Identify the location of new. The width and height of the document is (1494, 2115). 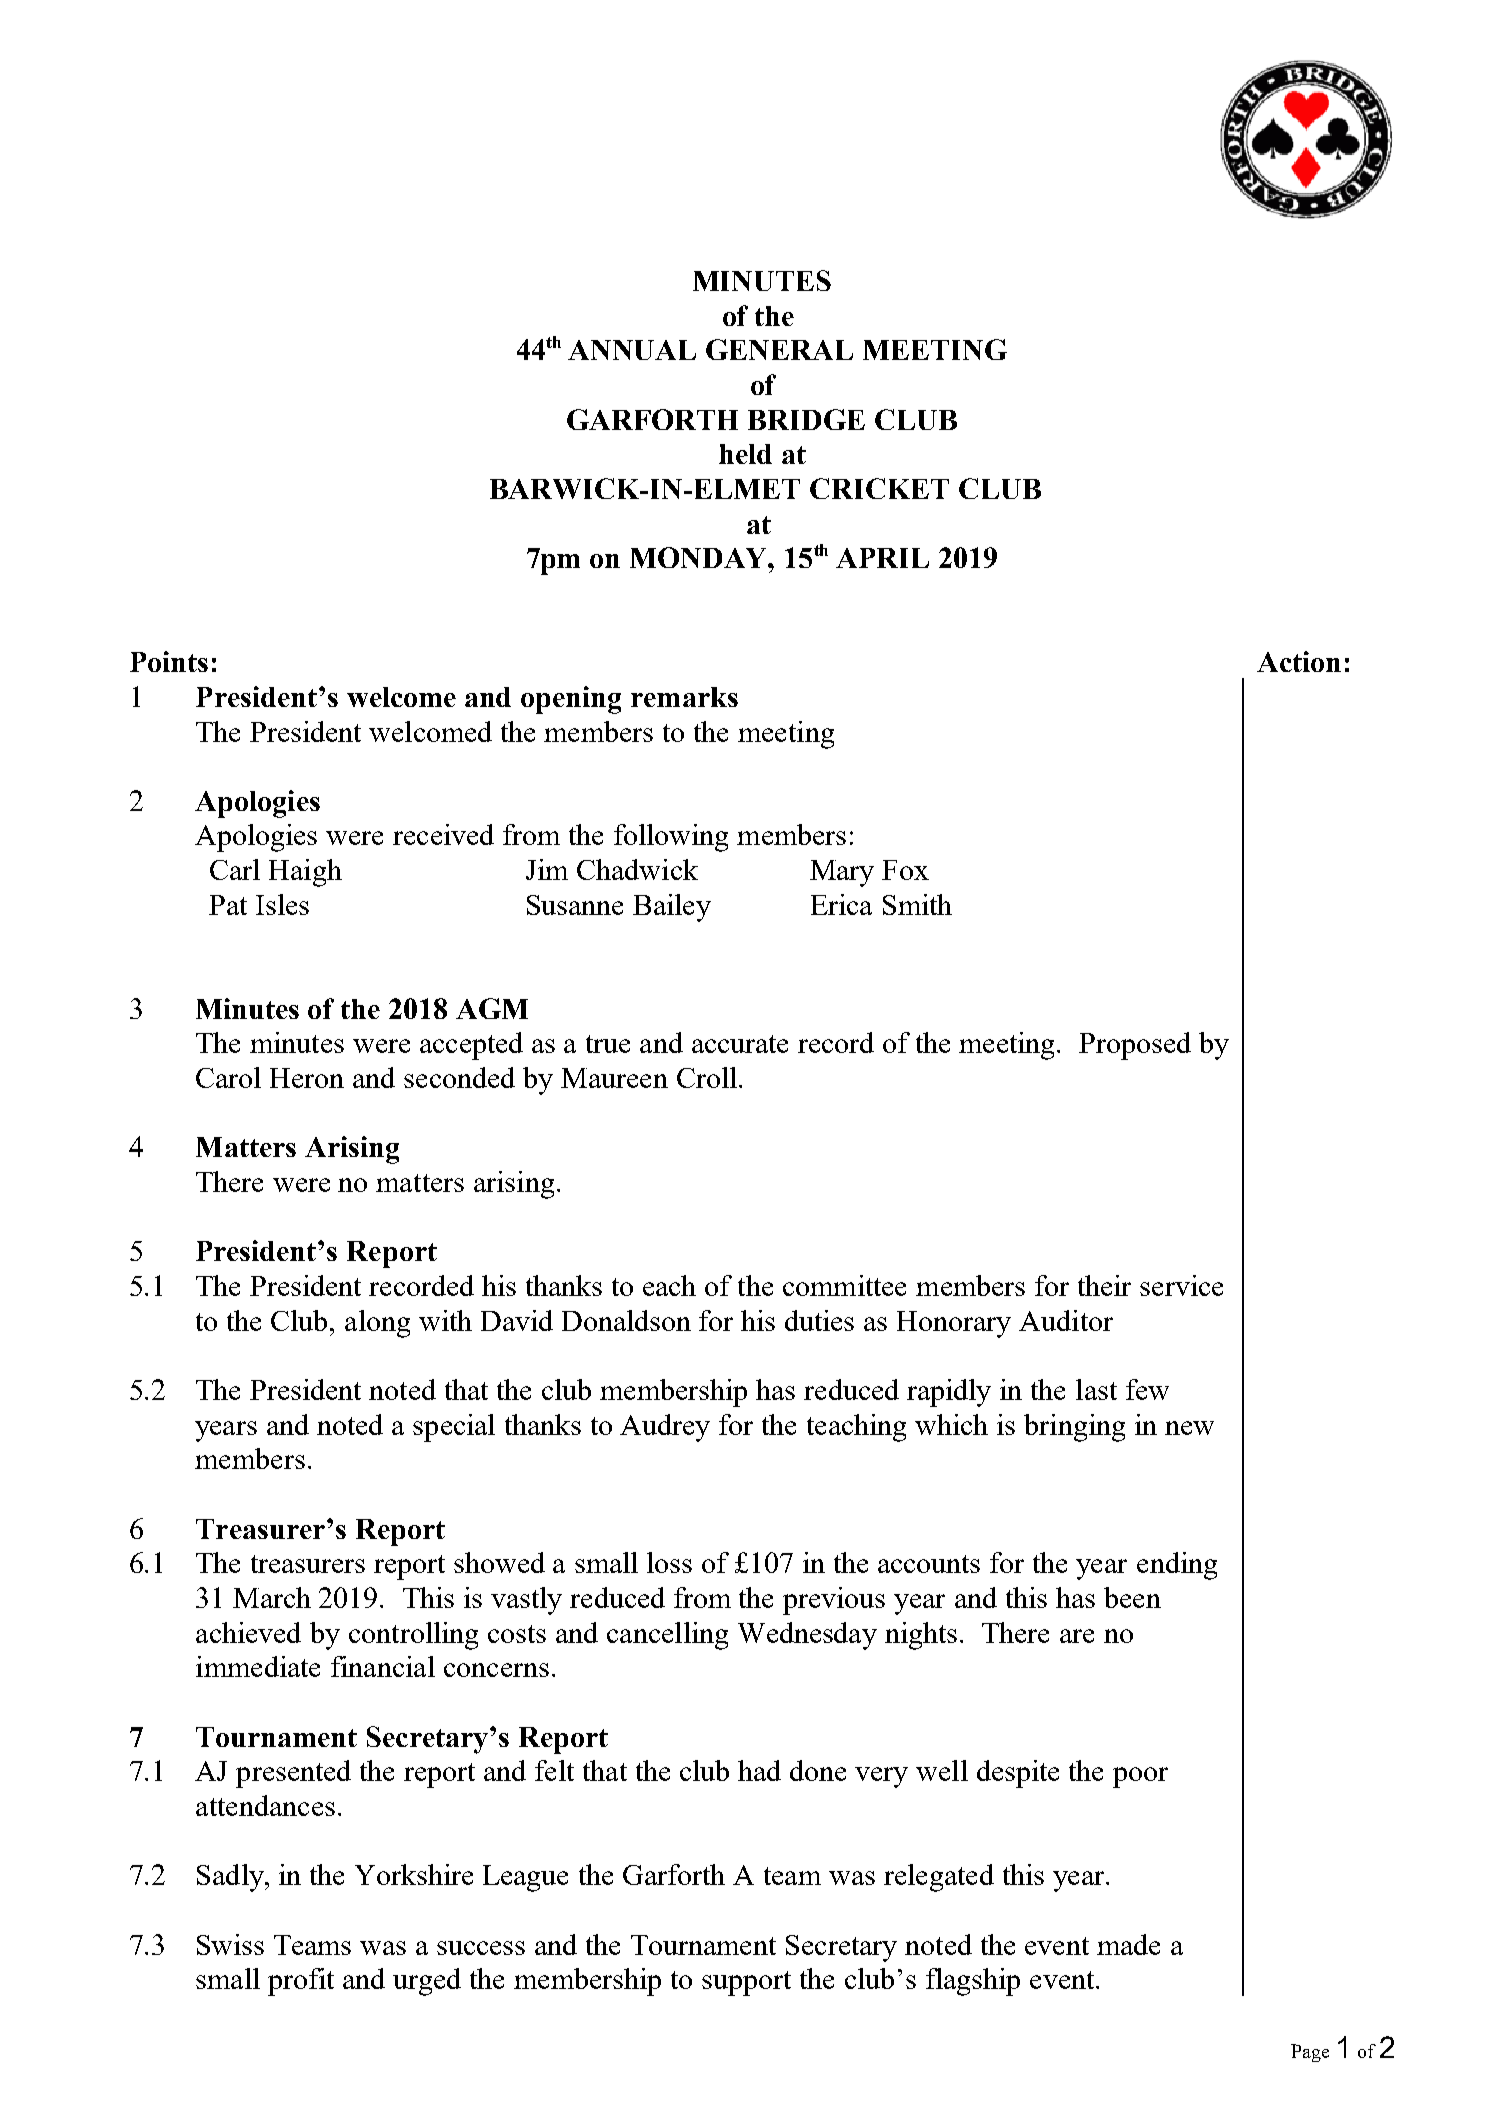
(1189, 1428).
